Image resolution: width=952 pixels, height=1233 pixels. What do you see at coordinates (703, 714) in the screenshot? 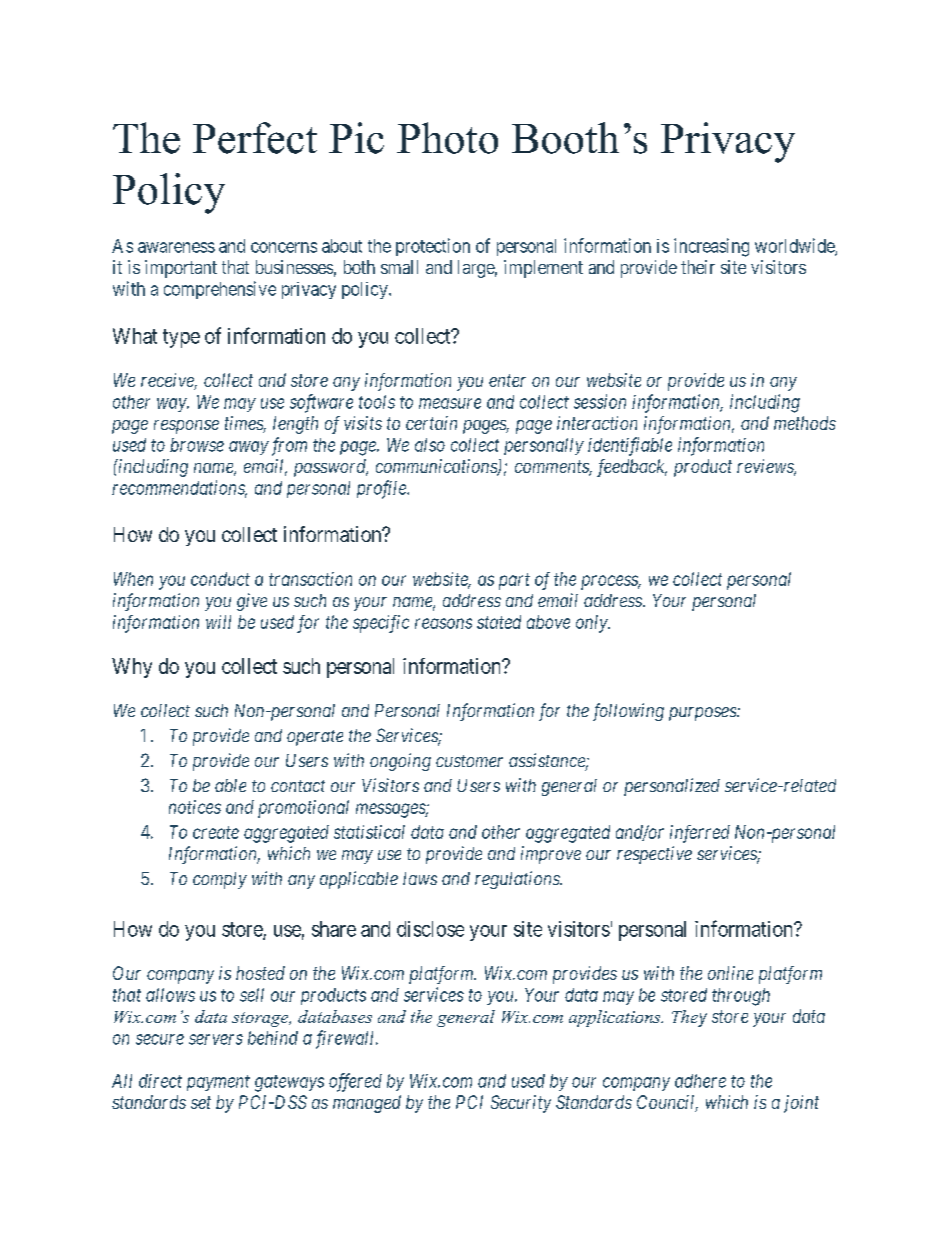
I see `purposes` at bounding box center [703, 714].
